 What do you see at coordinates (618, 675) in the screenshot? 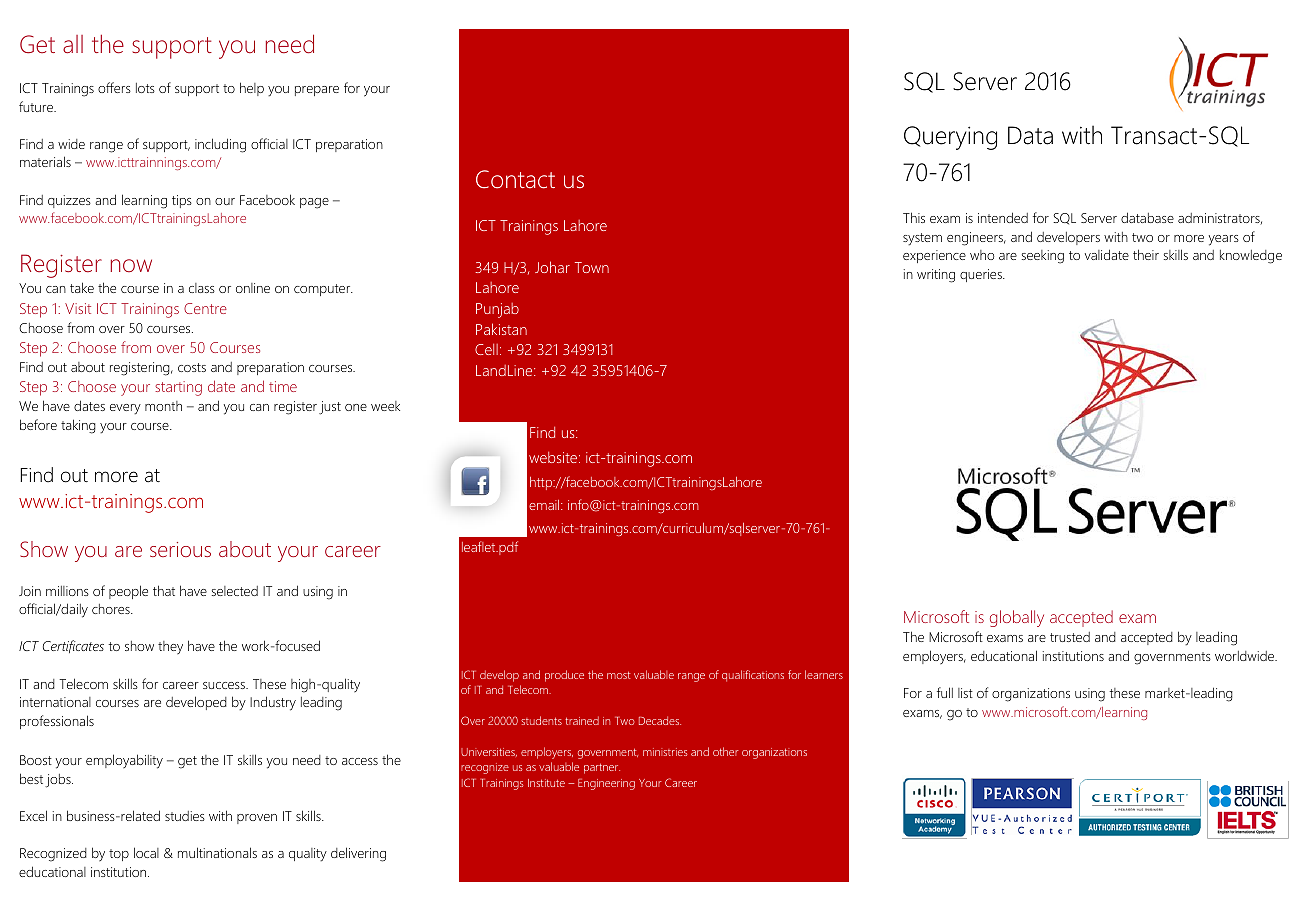
I see `most` at bounding box center [618, 675].
